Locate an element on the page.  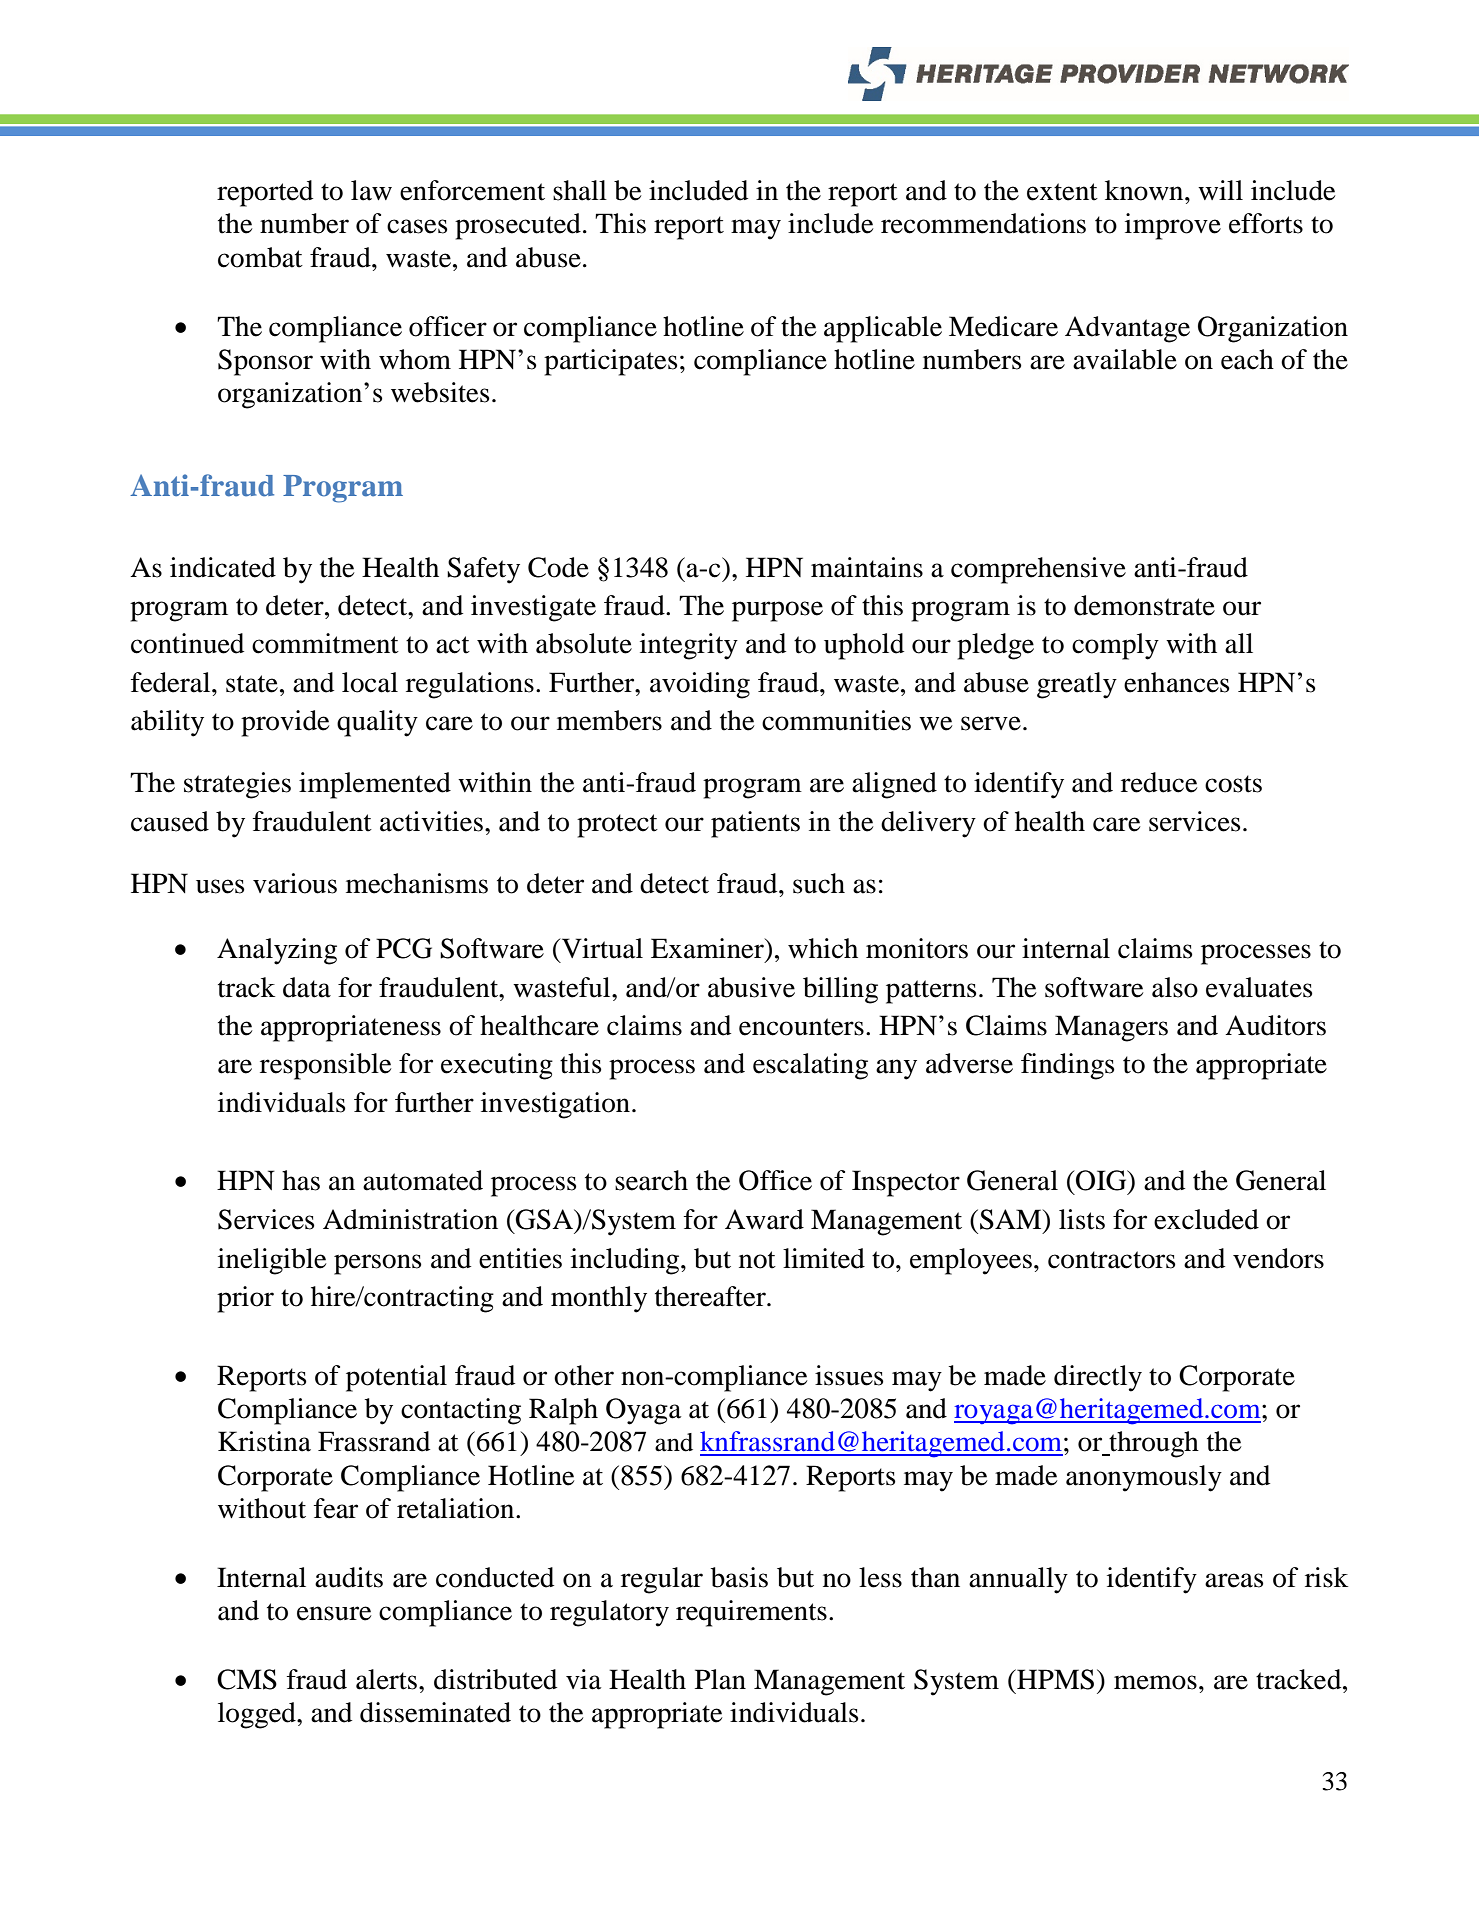
provide is located at coordinates (285, 723).
